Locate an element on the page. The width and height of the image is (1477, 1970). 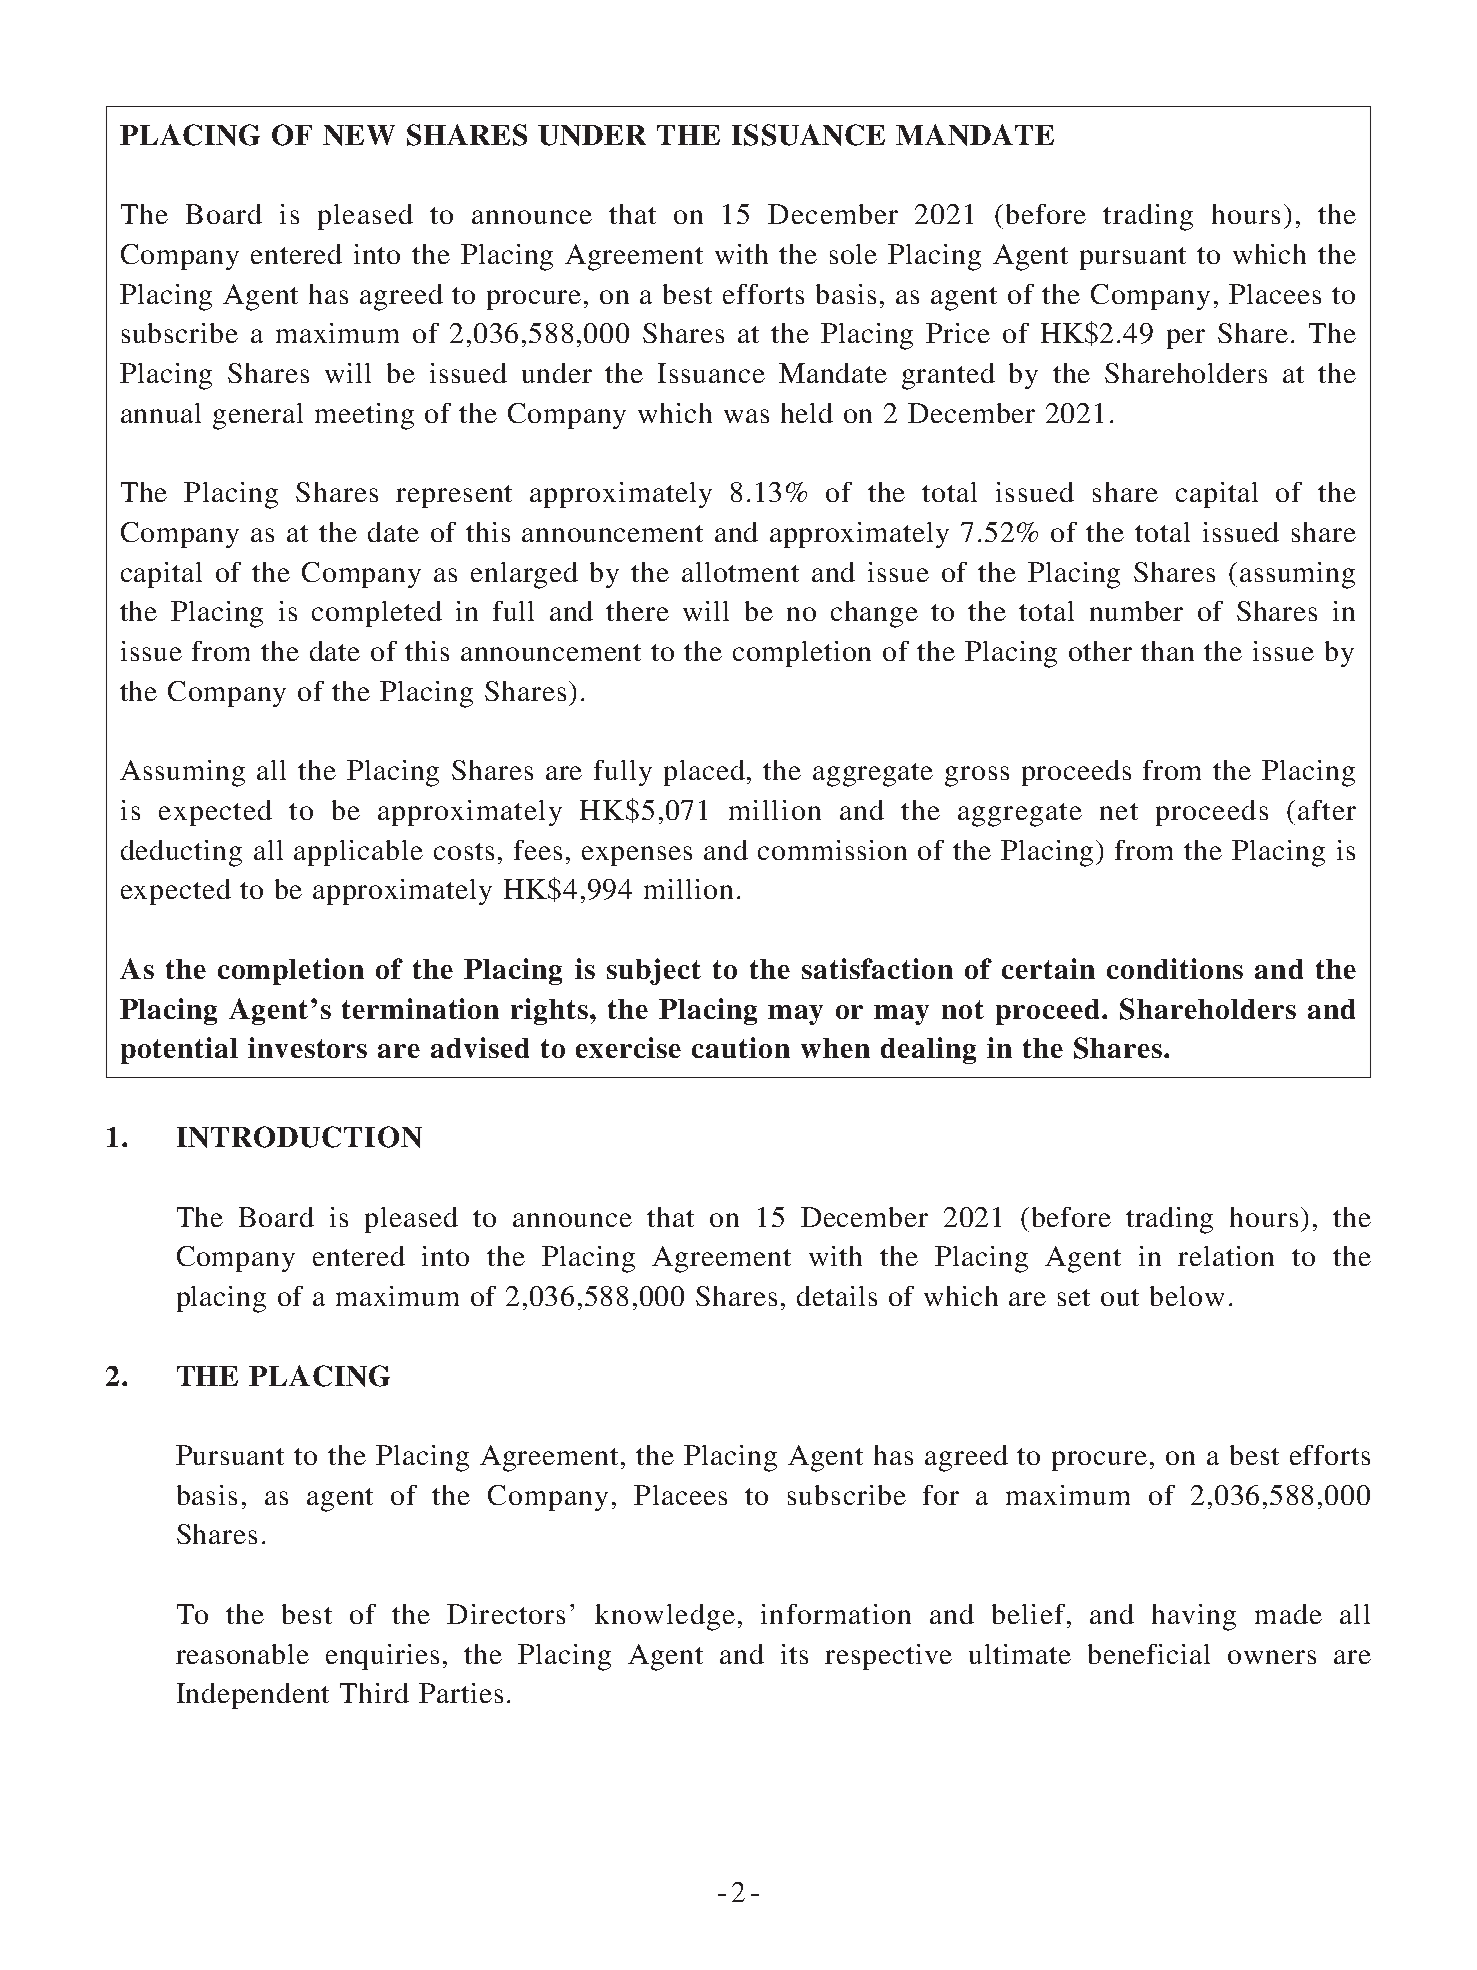
beneficial is located at coordinates (1149, 1654).
